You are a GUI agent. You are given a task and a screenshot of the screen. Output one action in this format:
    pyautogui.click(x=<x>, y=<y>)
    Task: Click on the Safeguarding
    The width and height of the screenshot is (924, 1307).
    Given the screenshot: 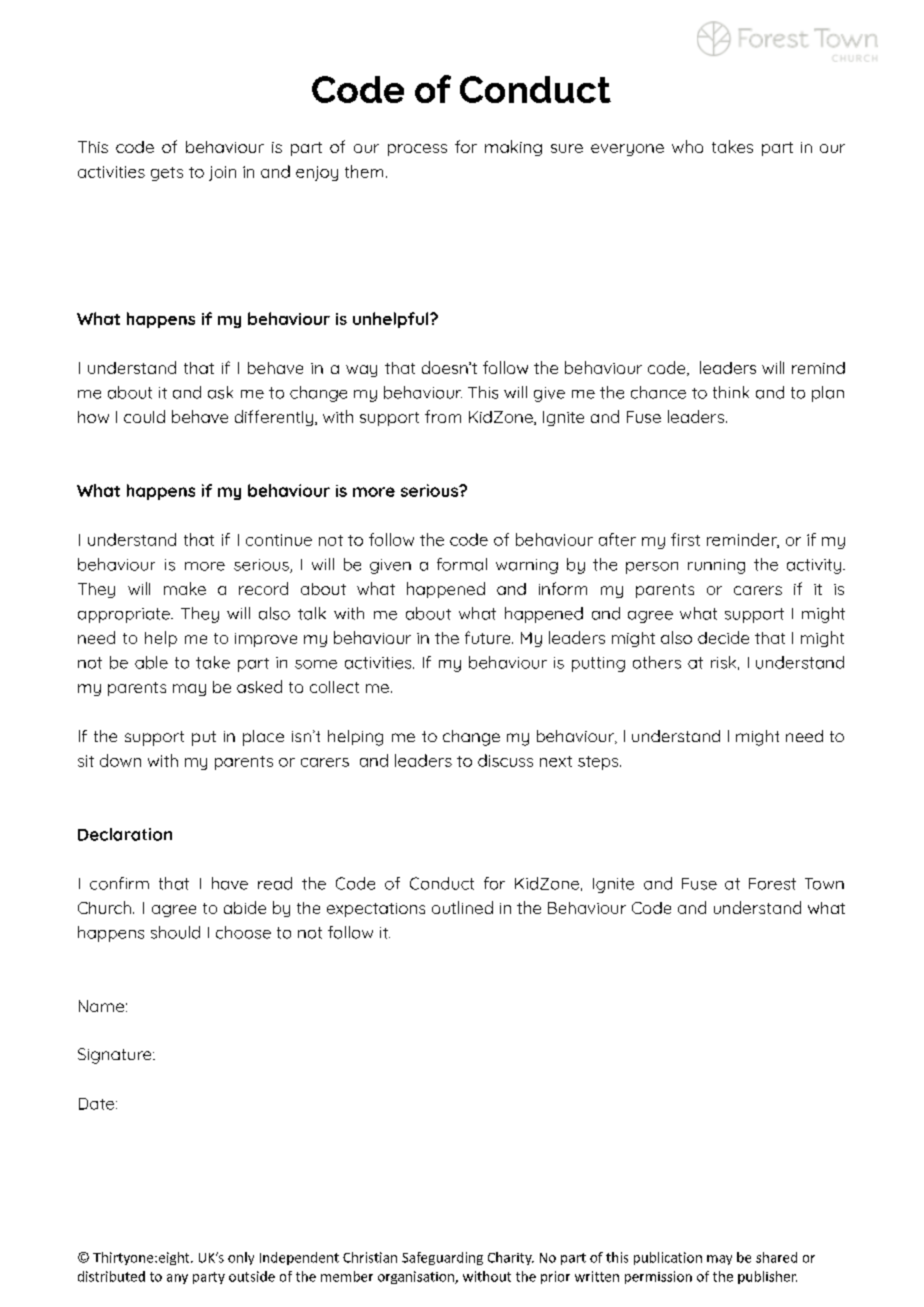 What is the action you would take?
    pyautogui.click(x=442, y=1258)
